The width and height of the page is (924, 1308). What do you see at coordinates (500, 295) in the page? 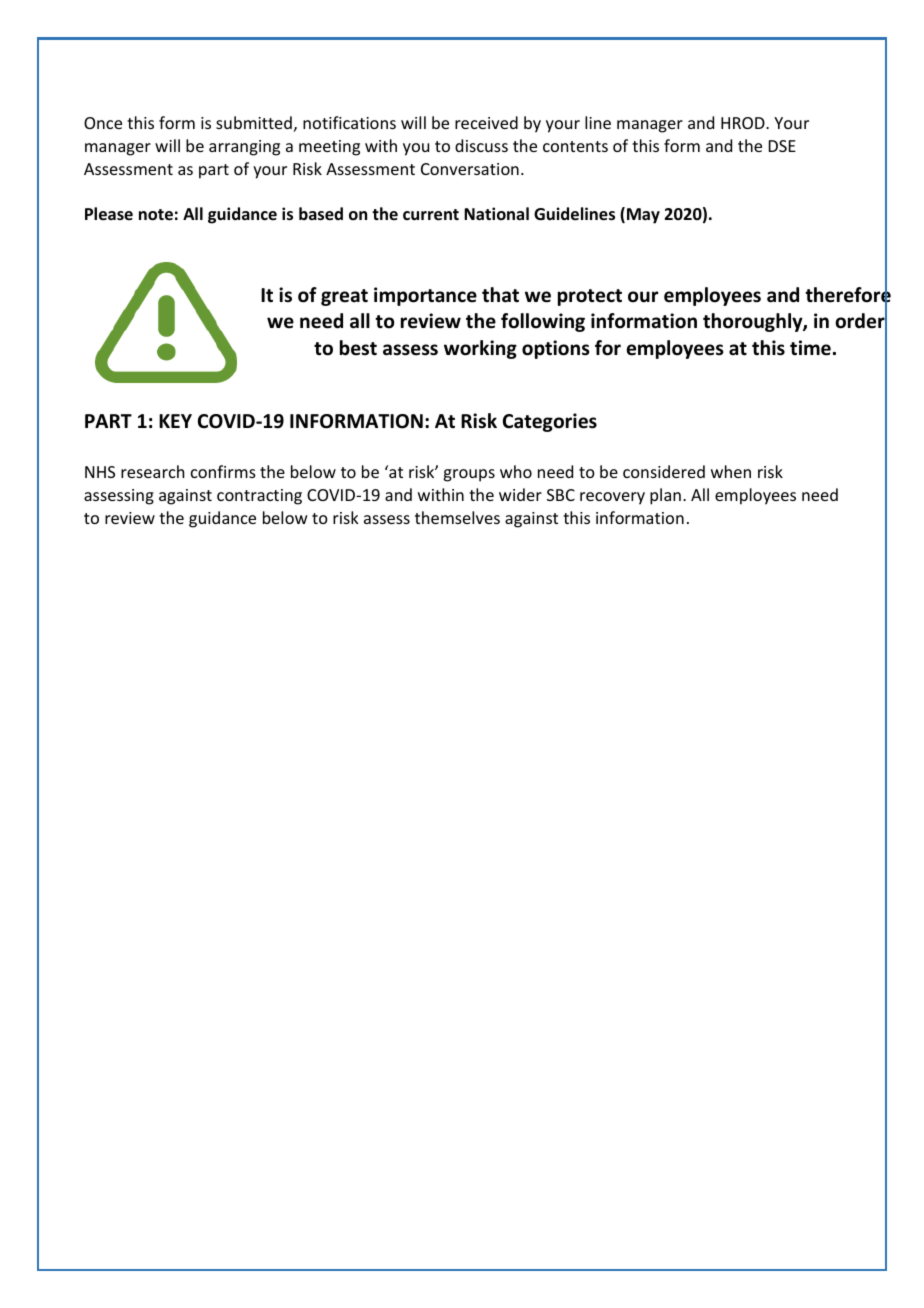
I see `that` at bounding box center [500, 295].
